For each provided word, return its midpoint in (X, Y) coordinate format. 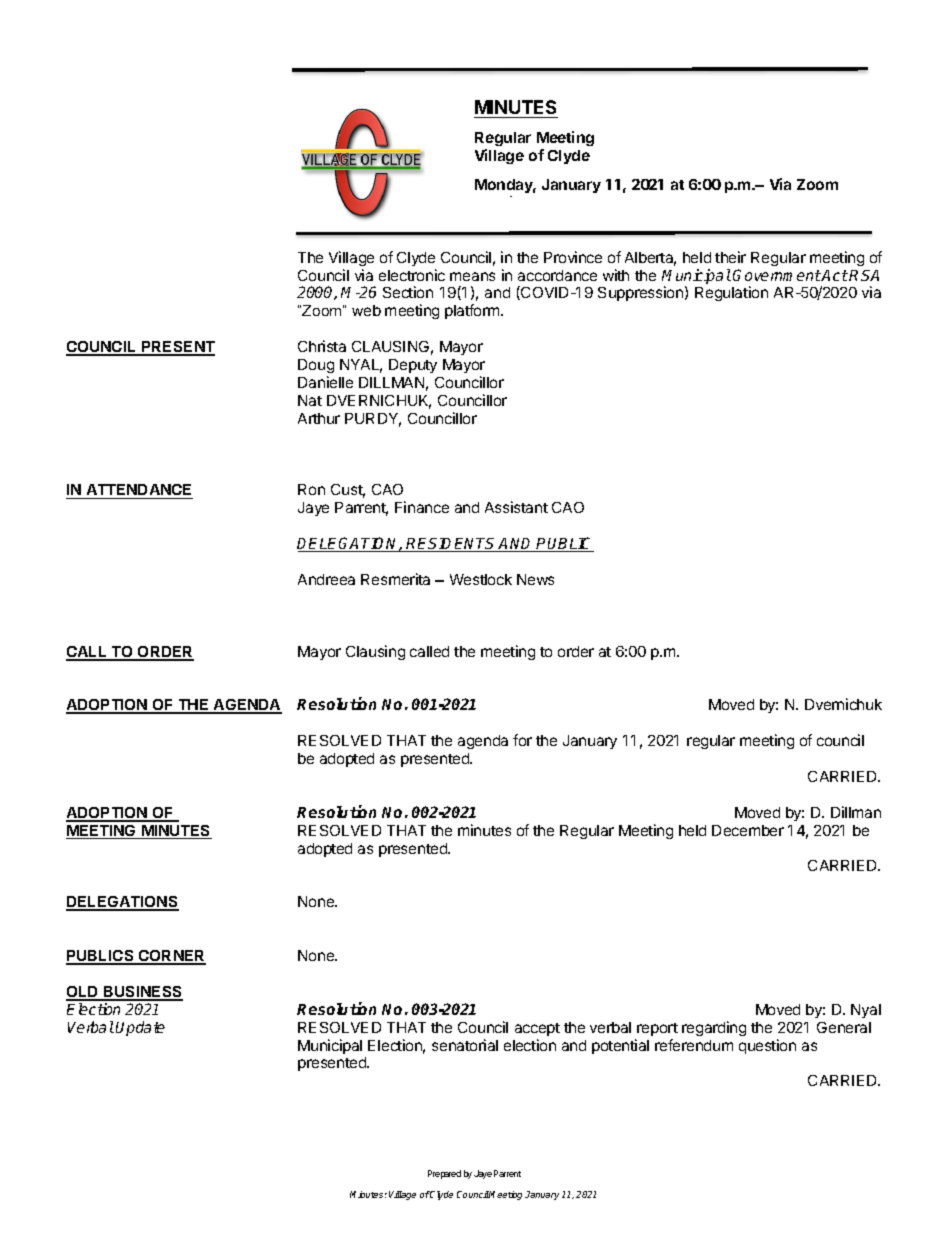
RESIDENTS (452, 545)
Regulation (731, 293)
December (748, 830)
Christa (322, 346)
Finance (422, 507)
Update (140, 1028)
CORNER (171, 957)
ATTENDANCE (138, 491)
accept (537, 1029)
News (535, 579)
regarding (714, 1028)
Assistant (516, 507)
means (472, 276)
